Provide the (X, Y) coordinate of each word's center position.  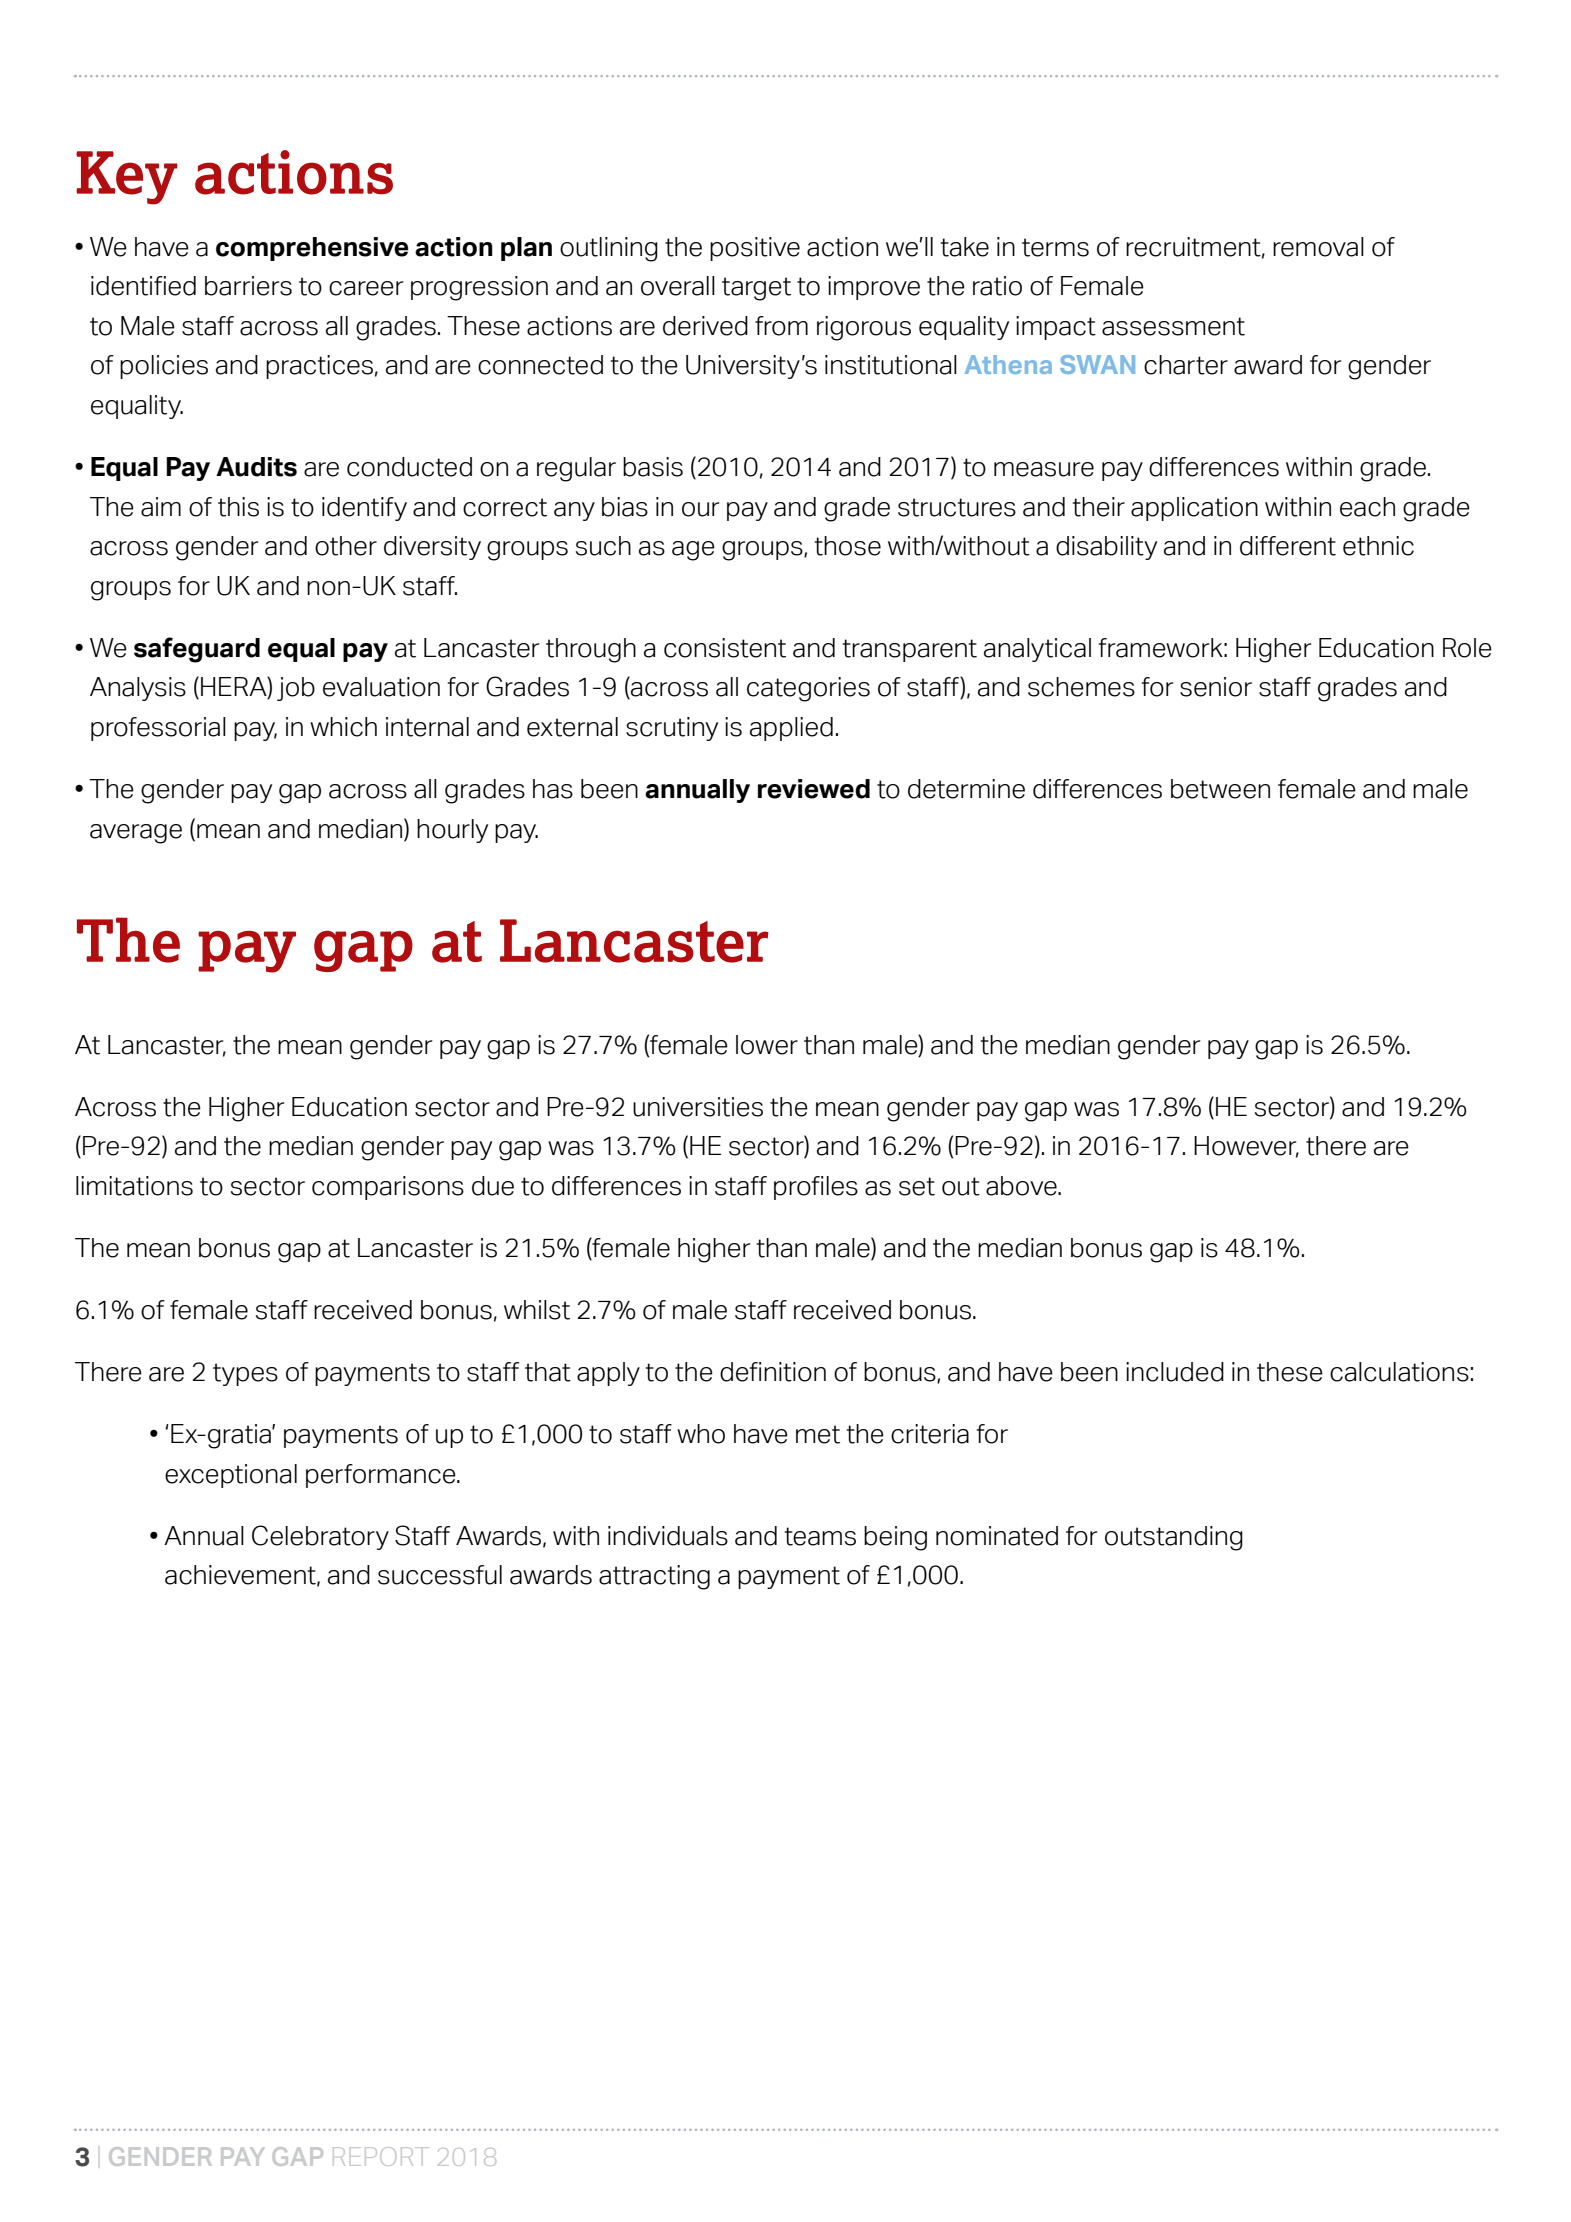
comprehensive (312, 249)
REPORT (381, 2156)
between (1220, 789)
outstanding (1174, 1538)
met (818, 1434)
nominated (997, 1536)
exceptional (231, 1476)
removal (1318, 247)
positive (755, 249)
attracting (654, 1577)
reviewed (814, 789)
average (136, 834)
